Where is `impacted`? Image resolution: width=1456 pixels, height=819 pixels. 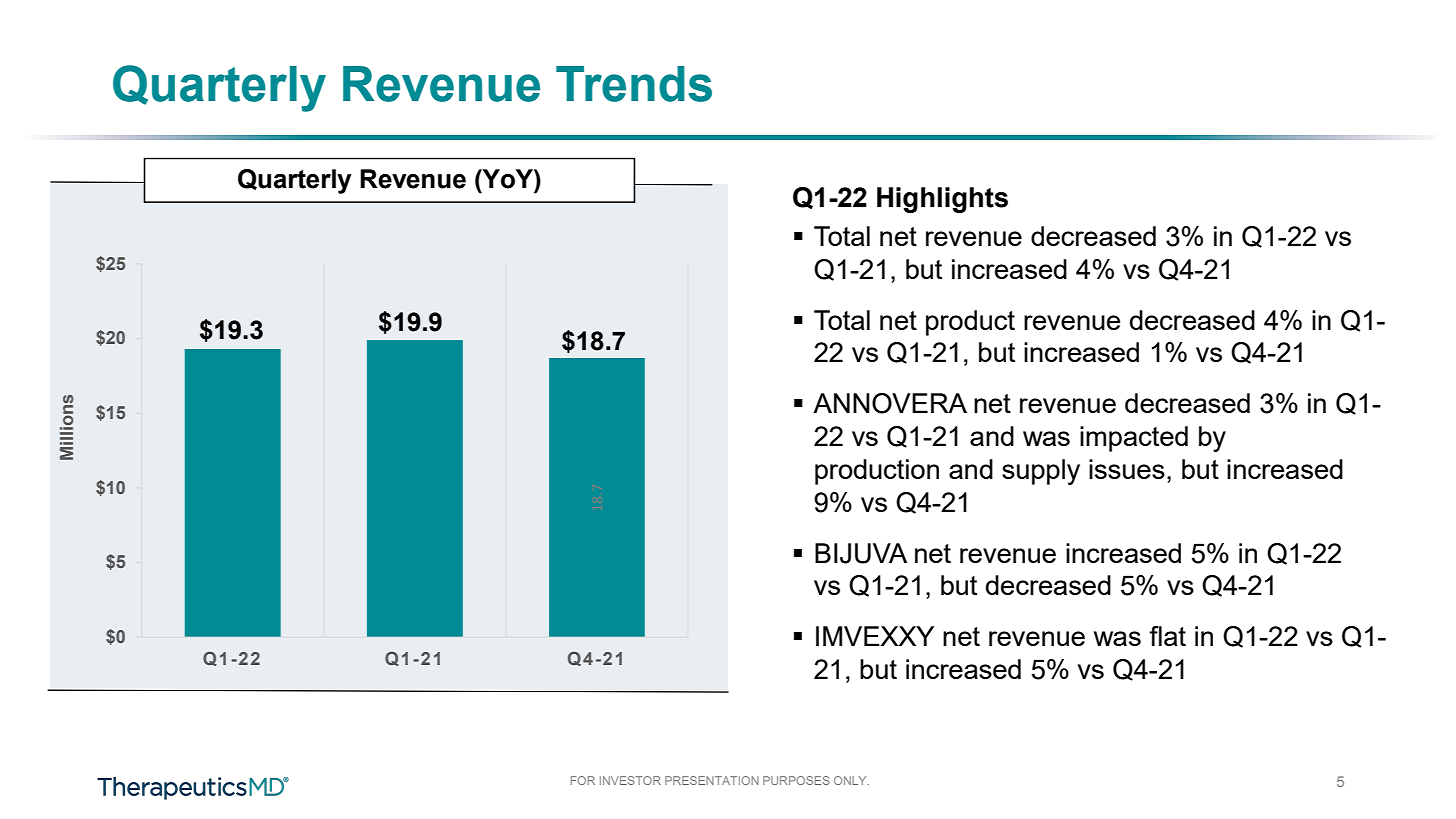 impacted is located at coordinates (1134, 439).
